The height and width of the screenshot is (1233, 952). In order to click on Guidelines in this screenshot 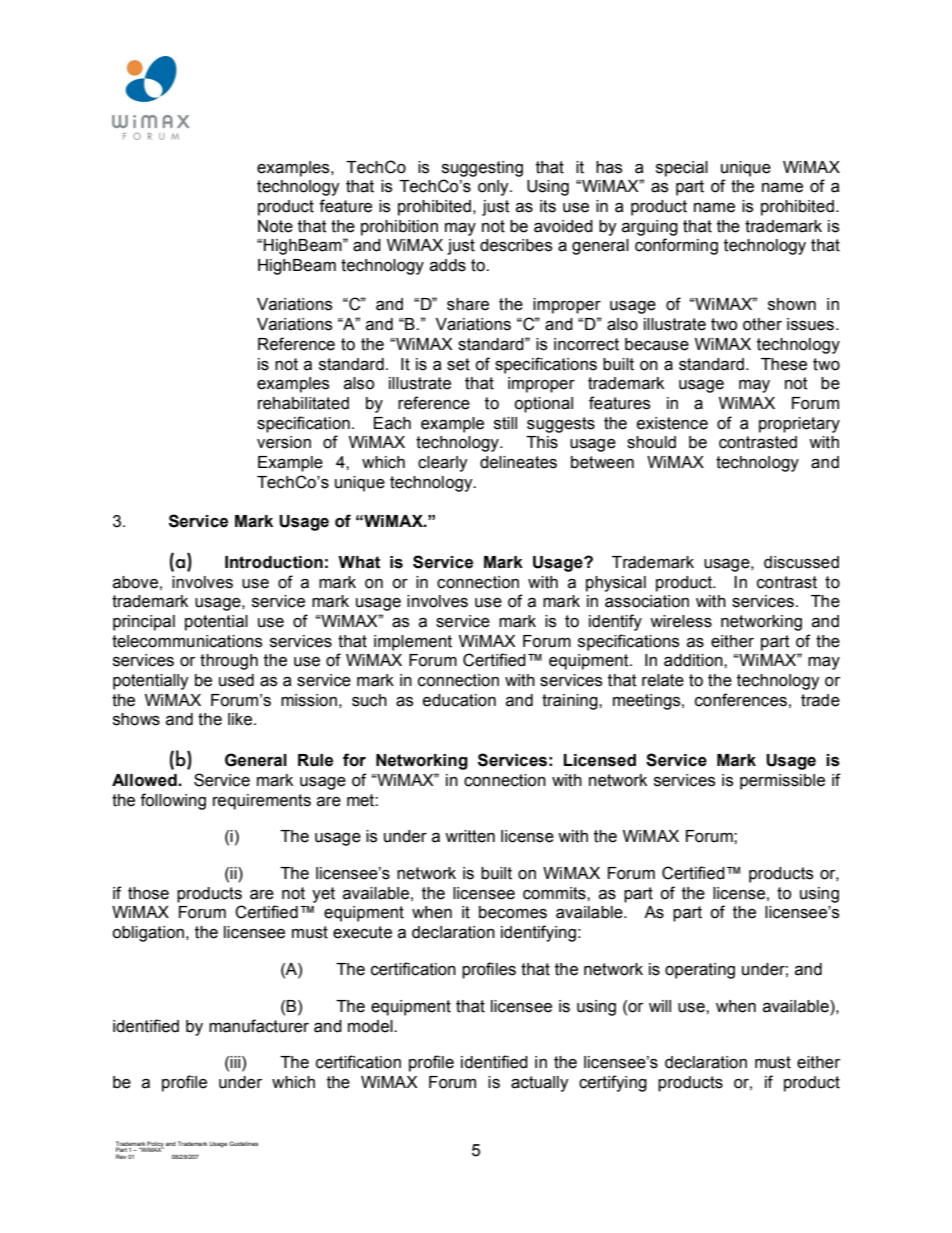, I will do `click(243, 1143)`.
